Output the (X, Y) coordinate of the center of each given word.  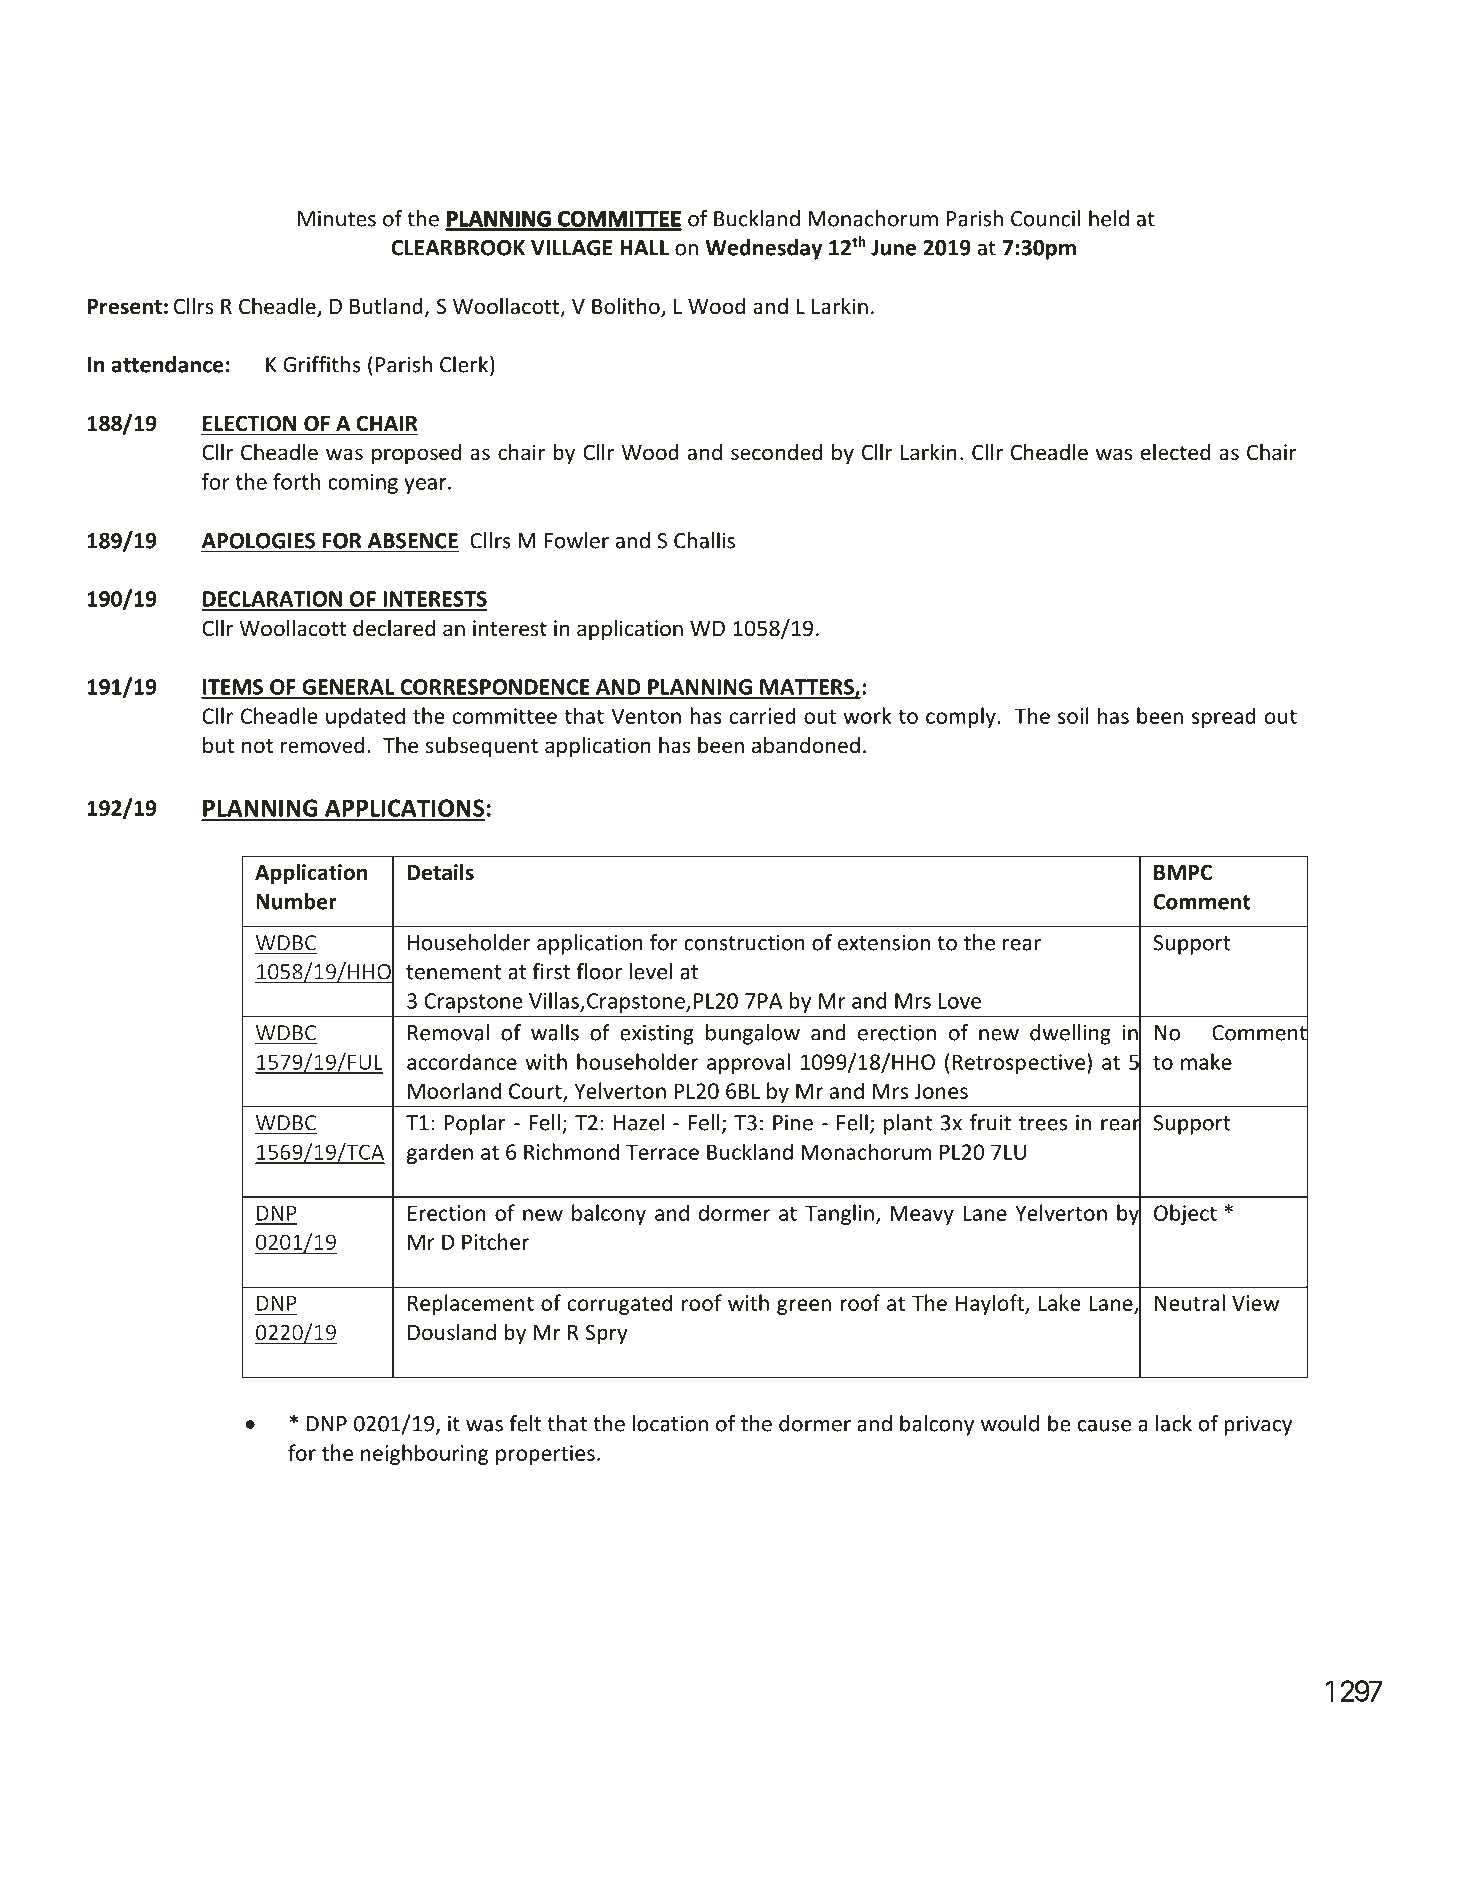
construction (744, 943)
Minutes (337, 219)
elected (1175, 452)
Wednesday (764, 249)
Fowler (576, 540)
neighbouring (425, 1454)
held (1109, 218)
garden (440, 1153)
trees (1043, 1123)
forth (296, 481)
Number (296, 901)
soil (1073, 715)
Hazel (639, 1122)
